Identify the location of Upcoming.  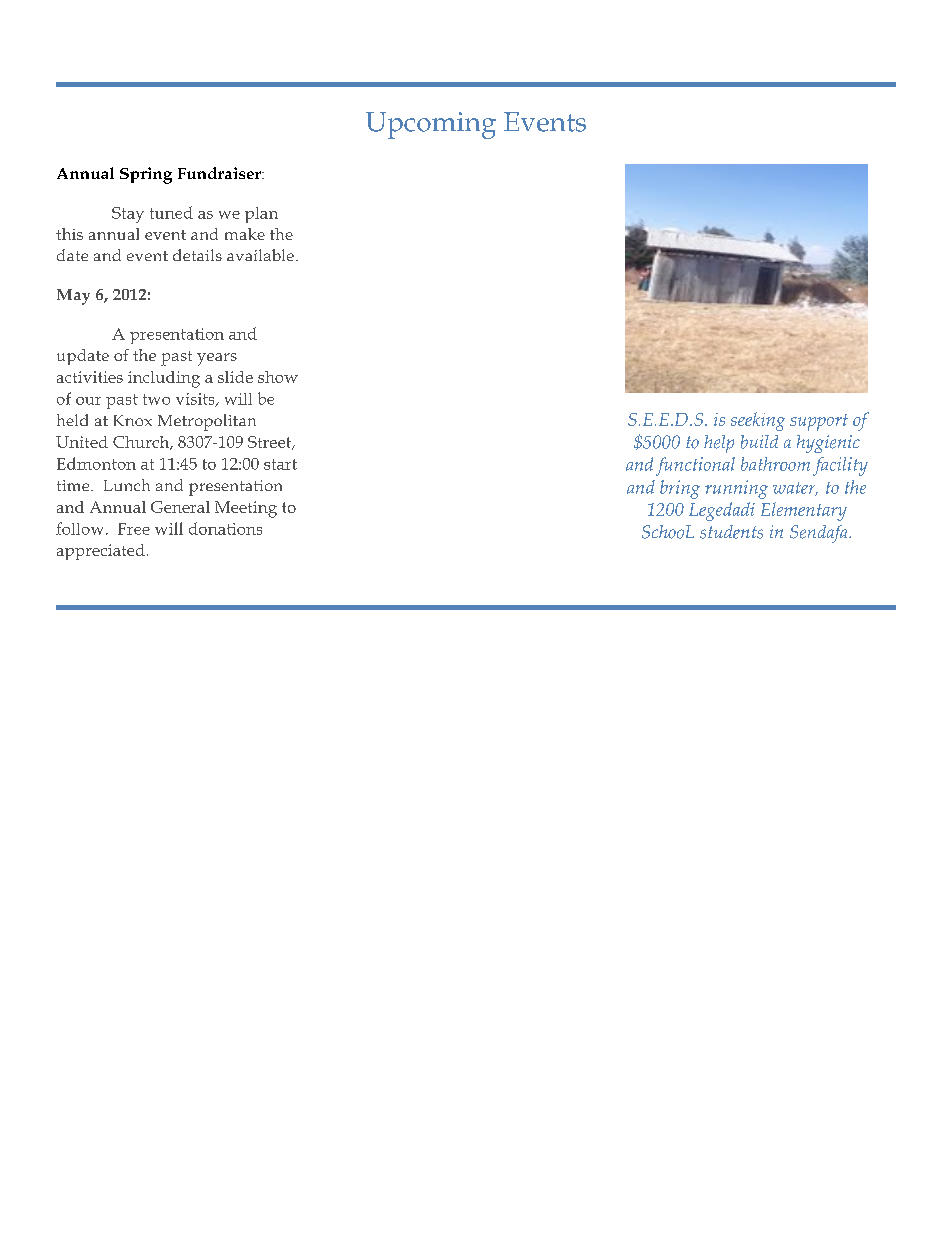
(431, 125).
